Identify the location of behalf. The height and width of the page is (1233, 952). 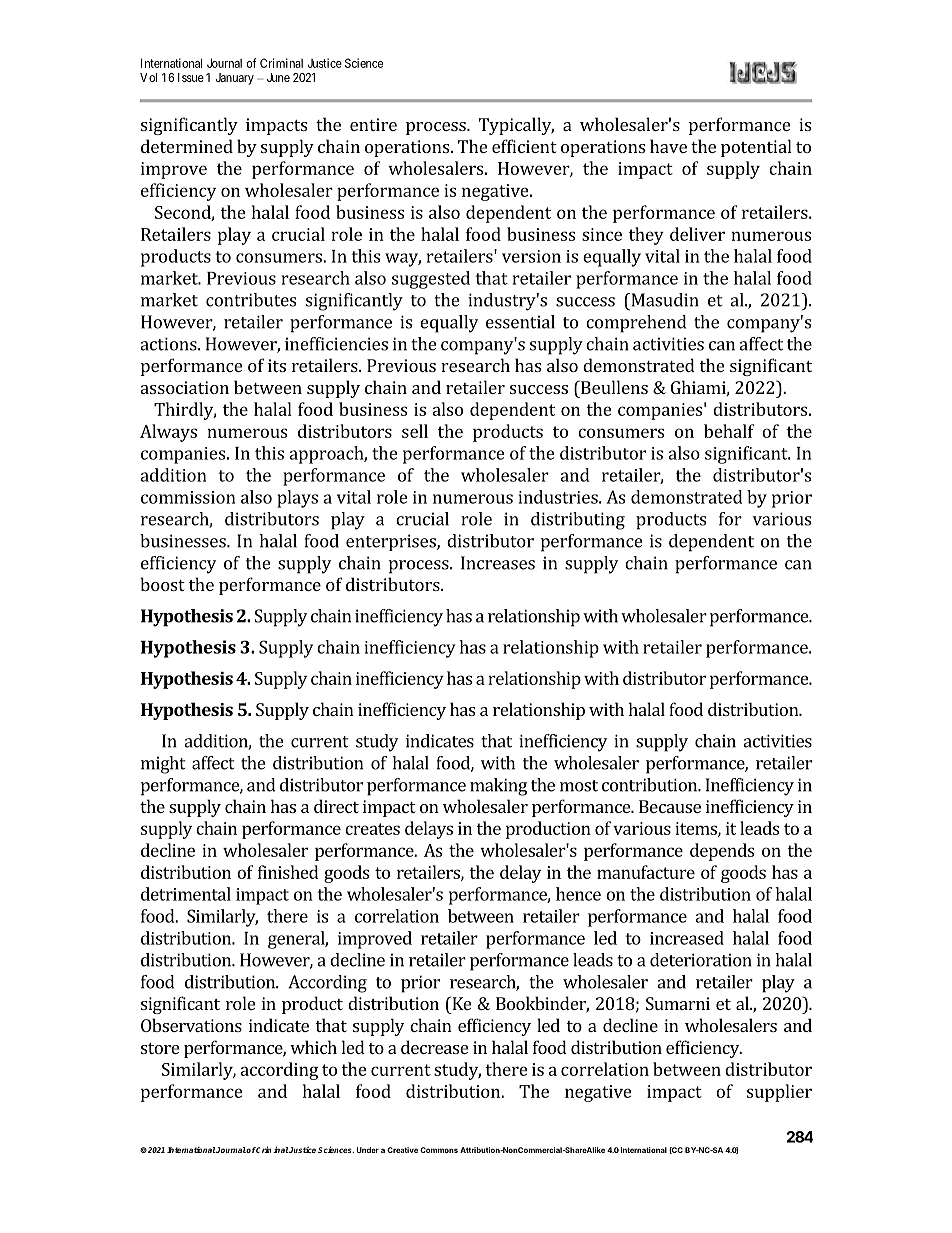
(729, 431).
